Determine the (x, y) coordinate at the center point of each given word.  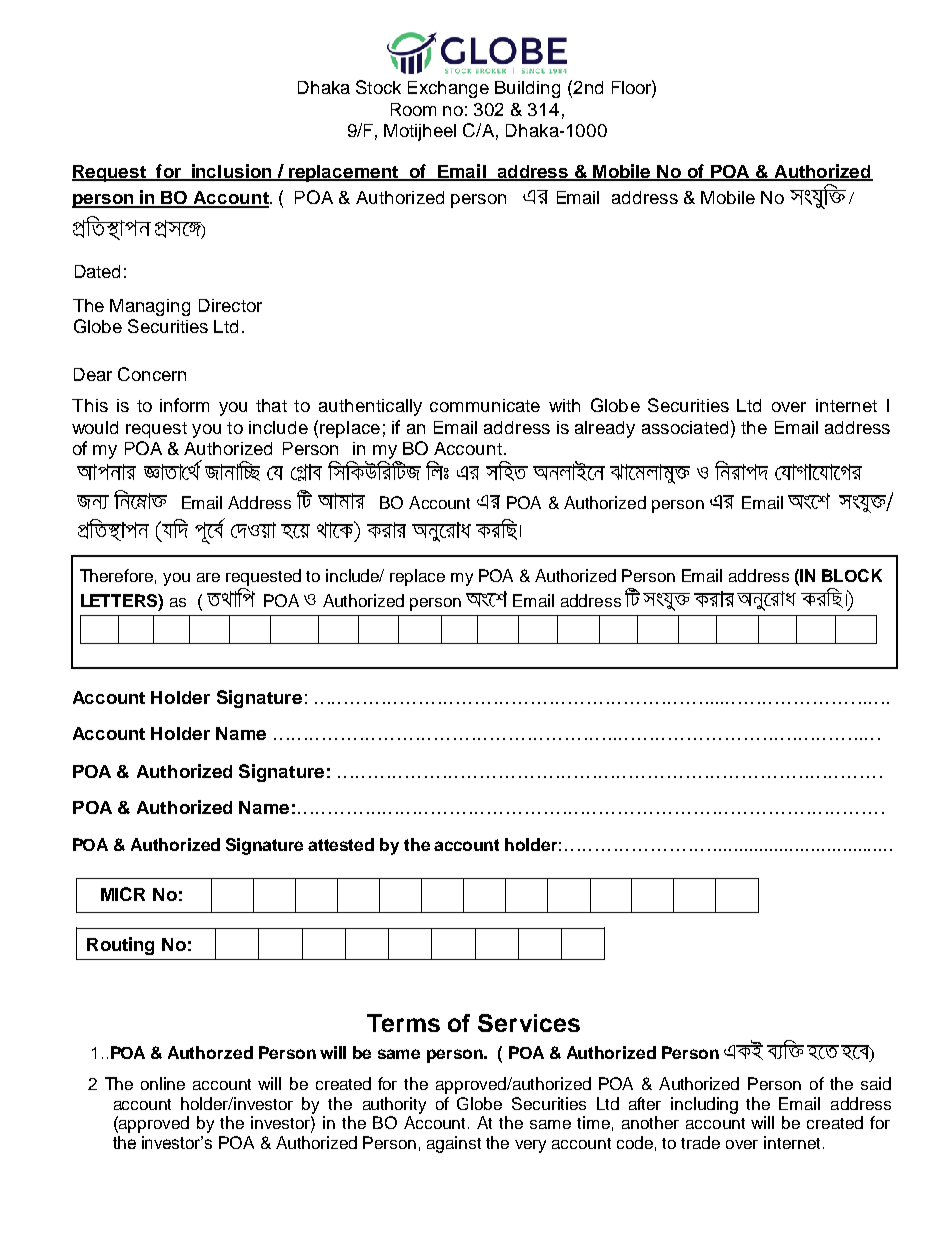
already (605, 429)
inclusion (232, 172)
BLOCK (852, 575)
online (163, 1083)
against (454, 1144)
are (208, 577)
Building (527, 89)
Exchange (448, 89)
